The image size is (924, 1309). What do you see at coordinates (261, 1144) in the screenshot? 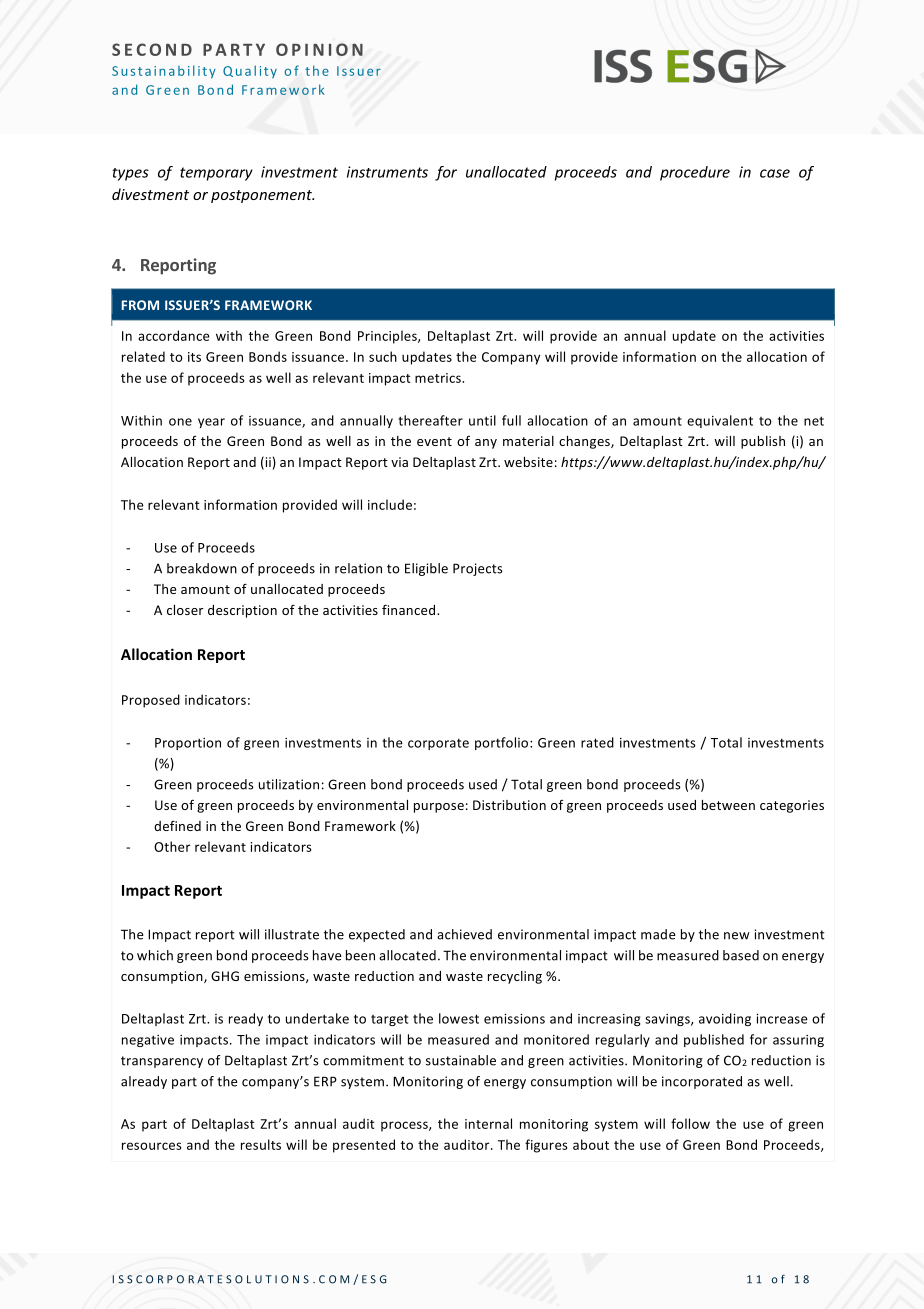
I see `results` at bounding box center [261, 1144].
